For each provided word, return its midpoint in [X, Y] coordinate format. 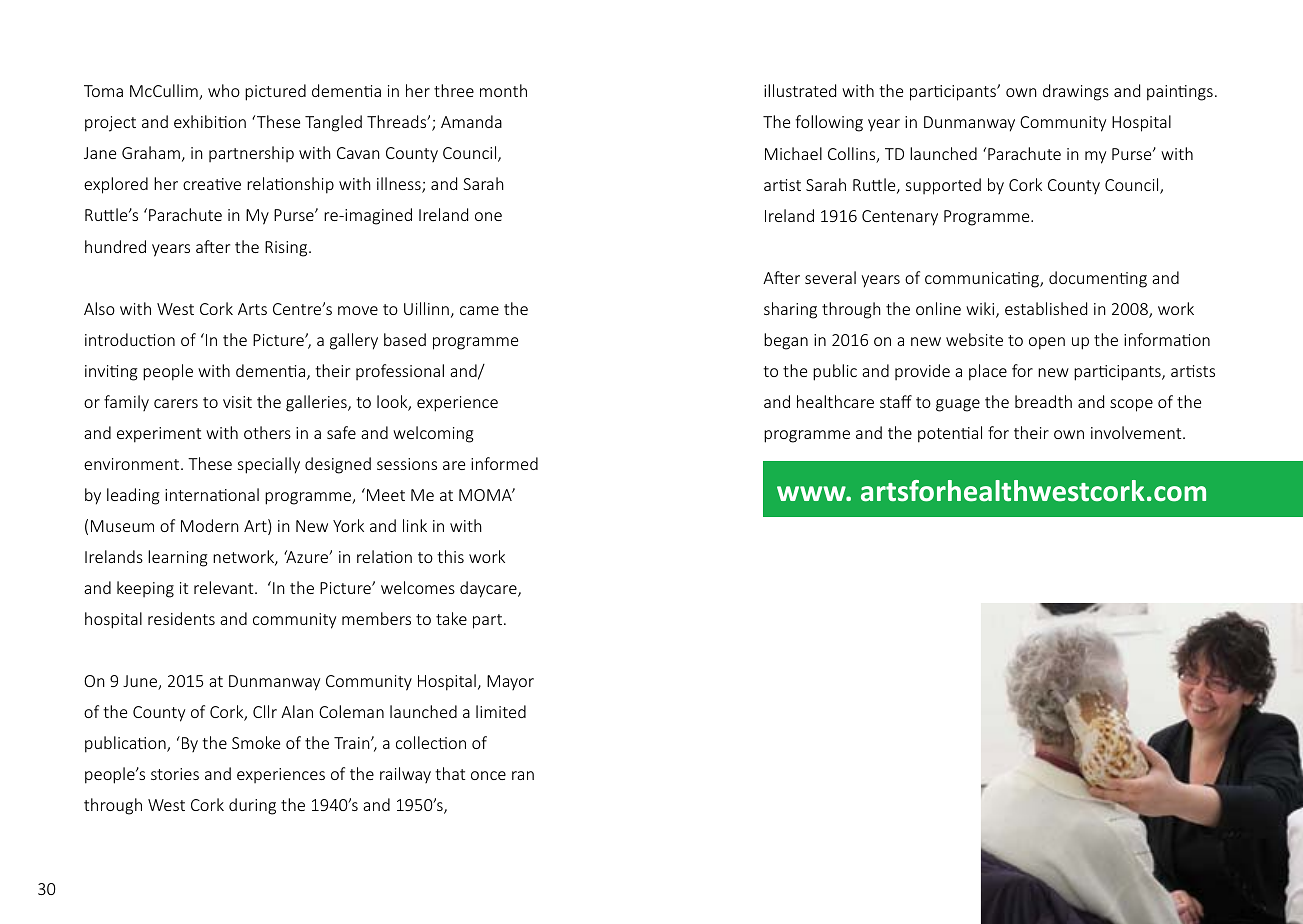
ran [523, 775]
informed [504, 463]
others [267, 432]
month [503, 90]
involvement [1137, 432]
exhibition [210, 121]
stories [175, 774]
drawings [1076, 92]
